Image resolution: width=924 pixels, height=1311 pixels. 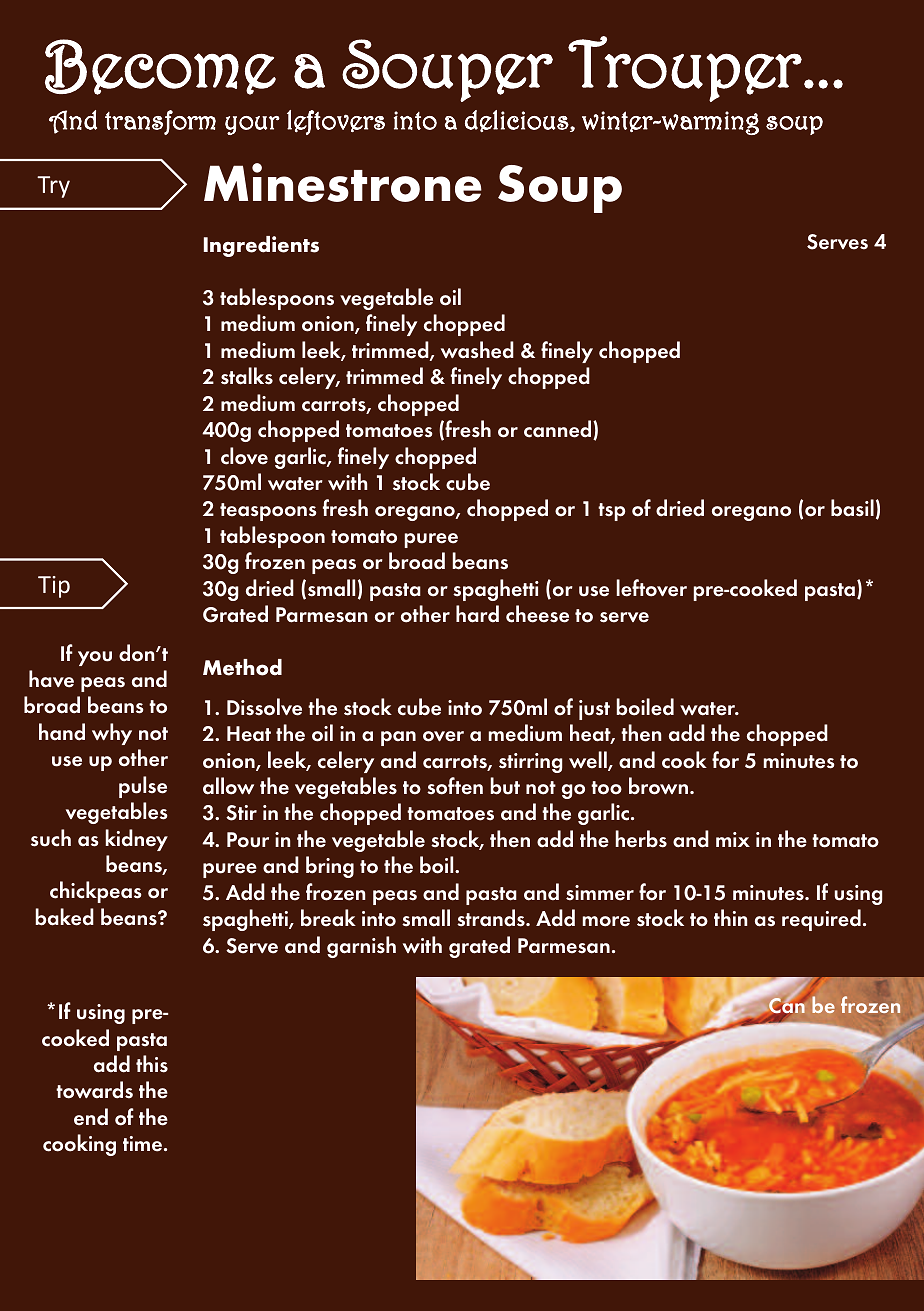 What do you see at coordinates (518, 121) in the screenshot?
I see `delicious` at bounding box center [518, 121].
